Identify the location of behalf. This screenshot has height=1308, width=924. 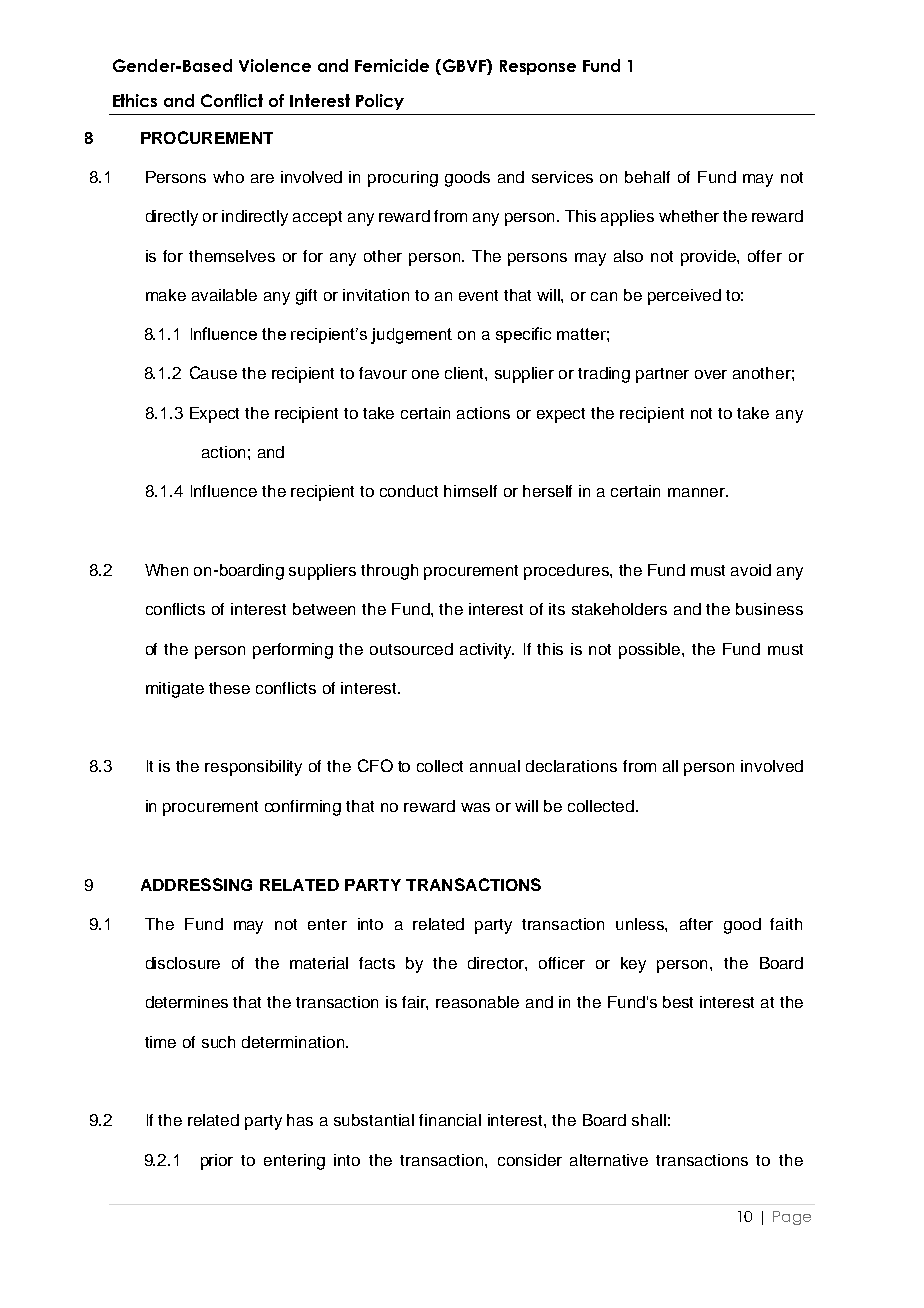
(647, 177).
